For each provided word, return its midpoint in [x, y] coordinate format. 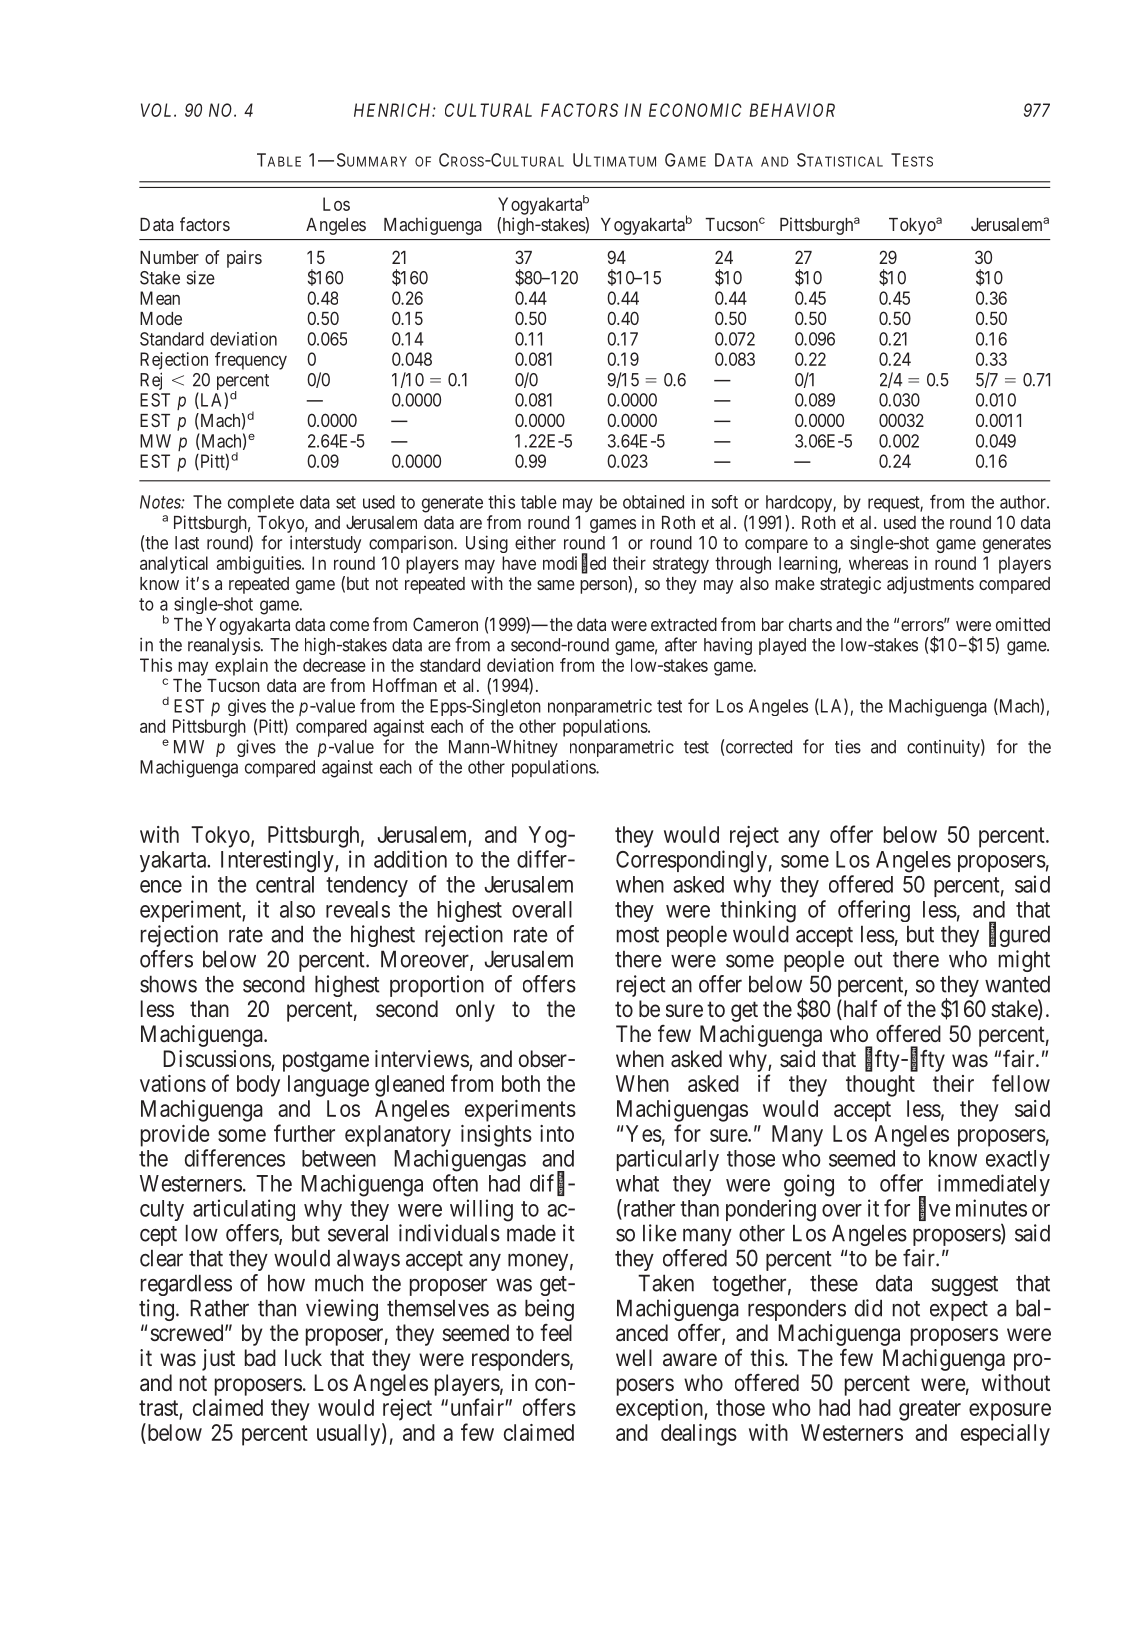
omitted [1023, 624]
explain [241, 667]
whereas [878, 563]
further [304, 1133]
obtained [653, 502]
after [681, 644]
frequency [251, 361]
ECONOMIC [695, 110]
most [638, 935]
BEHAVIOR [792, 110]
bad [260, 1358]
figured [1019, 935]
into [557, 1133]
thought [880, 1086]
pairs [244, 259]
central [285, 884]
